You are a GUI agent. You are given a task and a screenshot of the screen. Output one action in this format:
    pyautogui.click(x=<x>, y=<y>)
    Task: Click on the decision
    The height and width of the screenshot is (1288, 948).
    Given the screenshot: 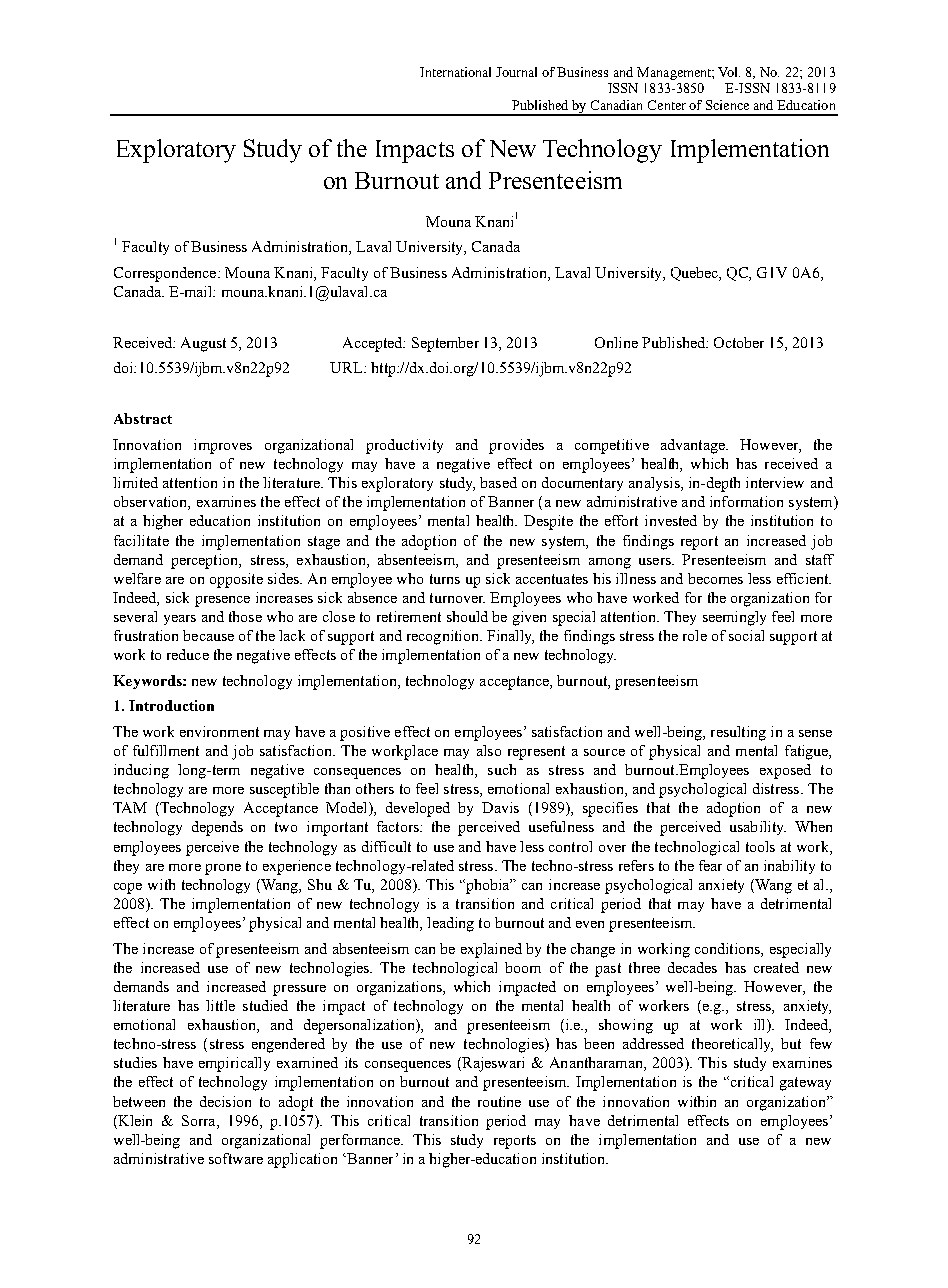 What is the action you would take?
    pyautogui.click(x=225, y=1101)
